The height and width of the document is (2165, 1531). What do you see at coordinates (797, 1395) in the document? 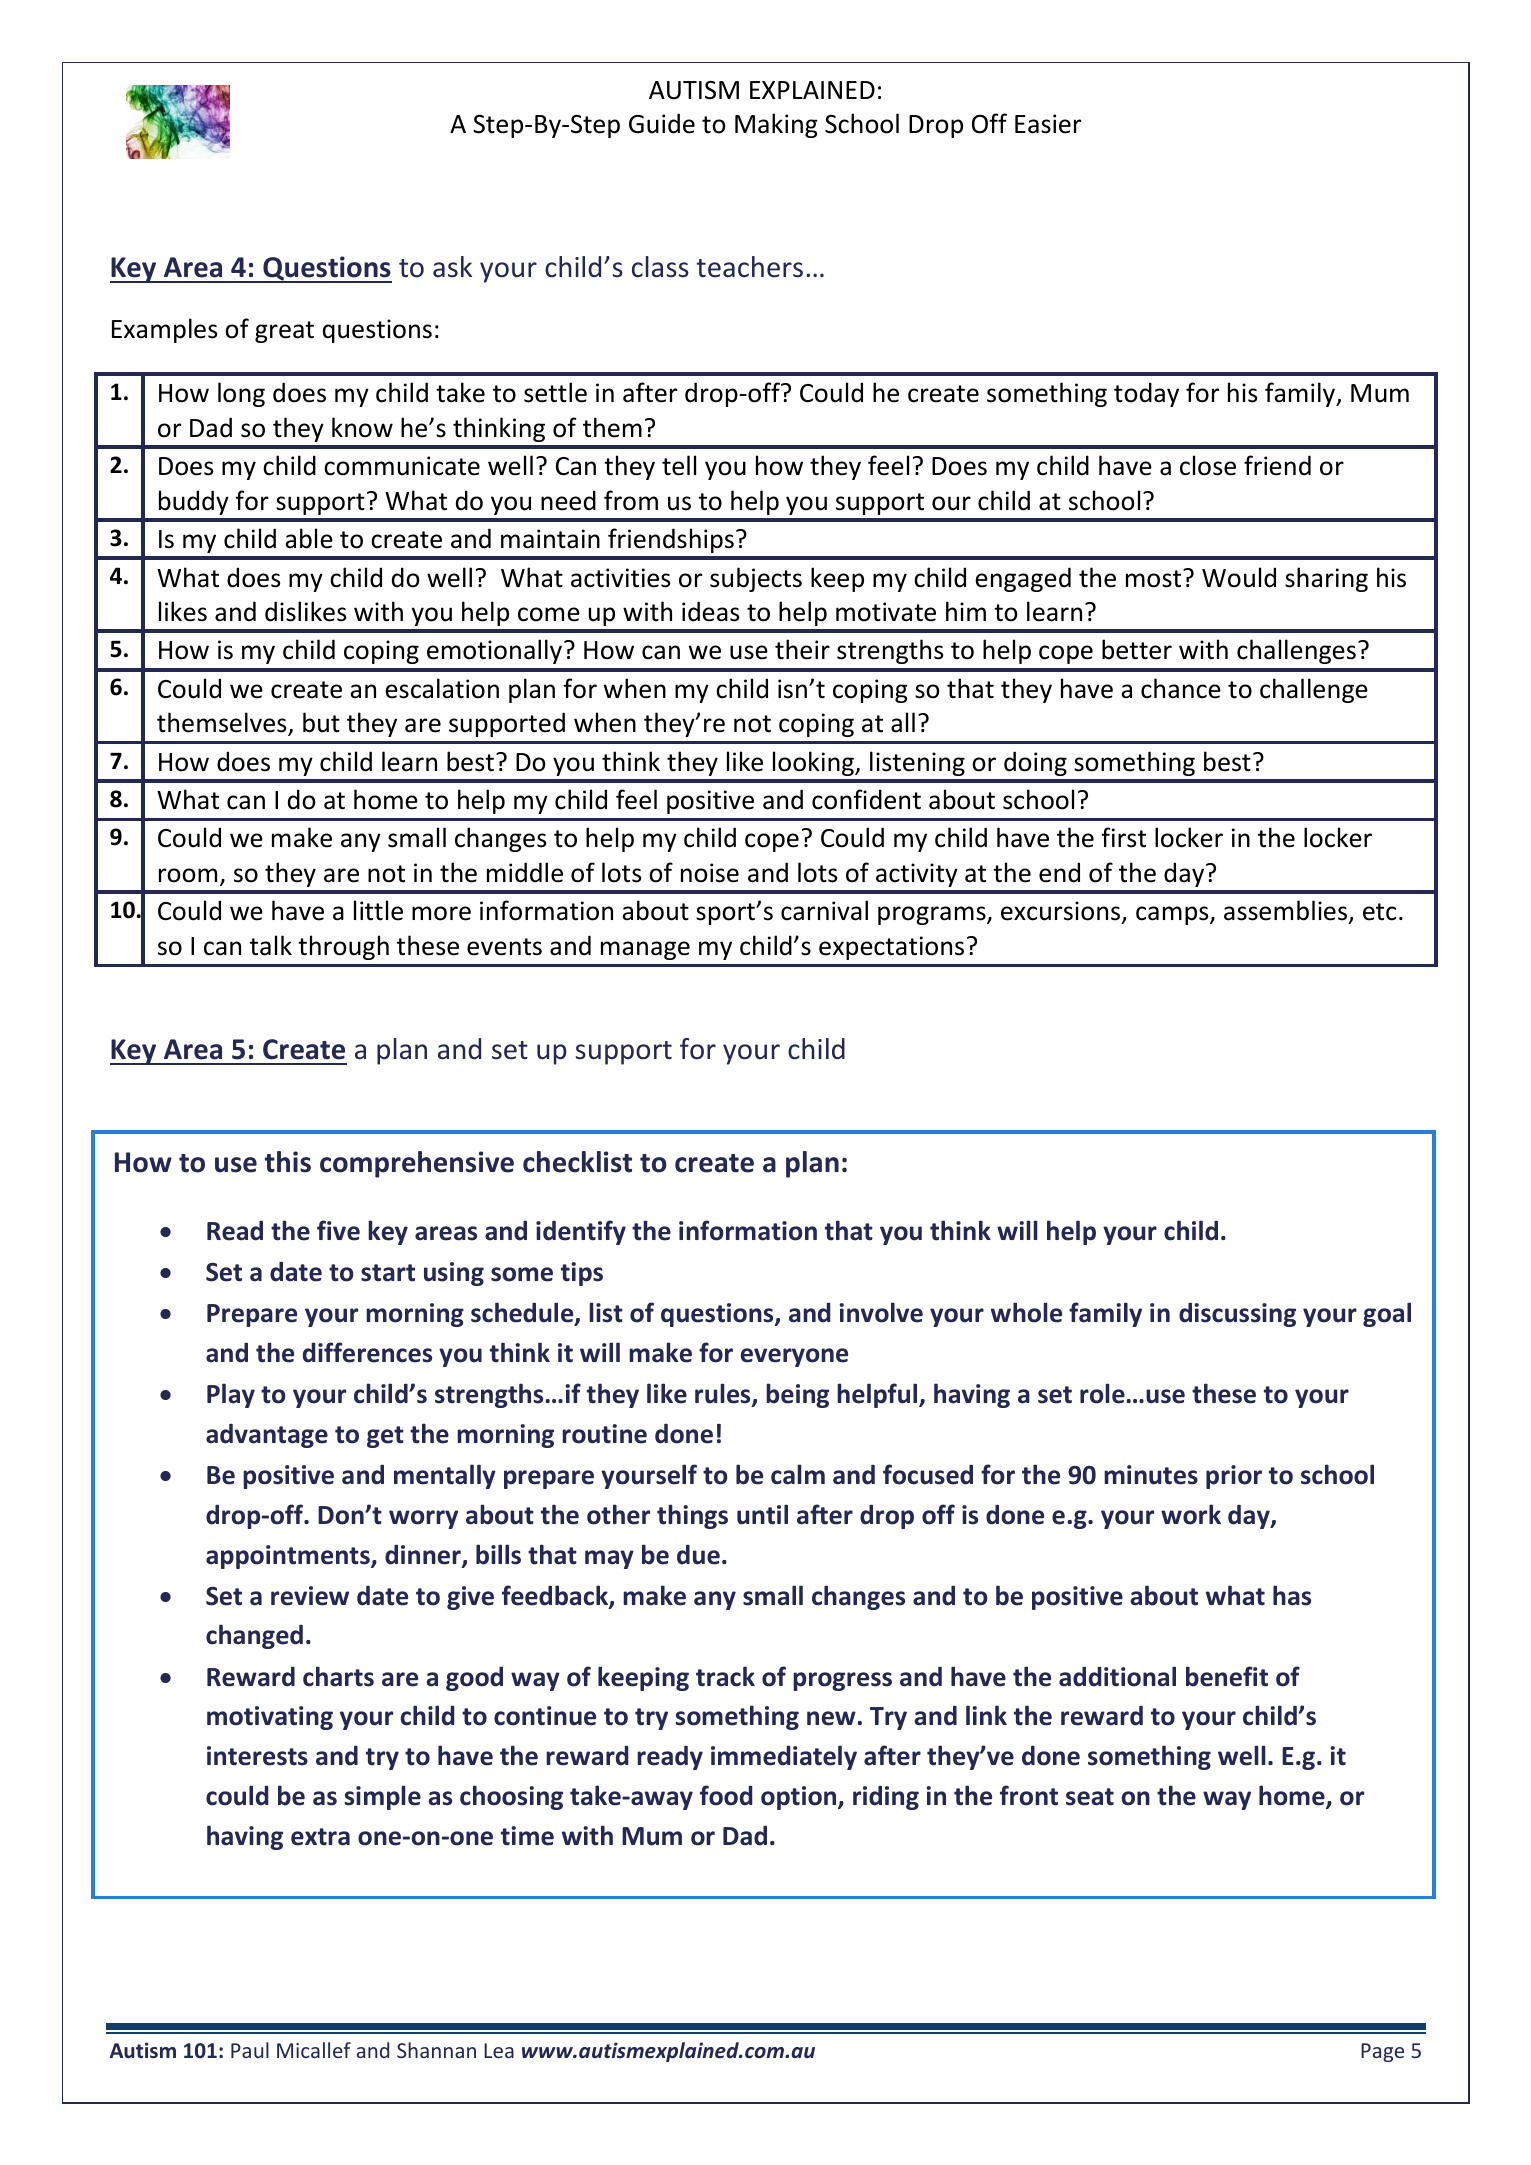
I see `being` at bounding box center [797, 1395].
